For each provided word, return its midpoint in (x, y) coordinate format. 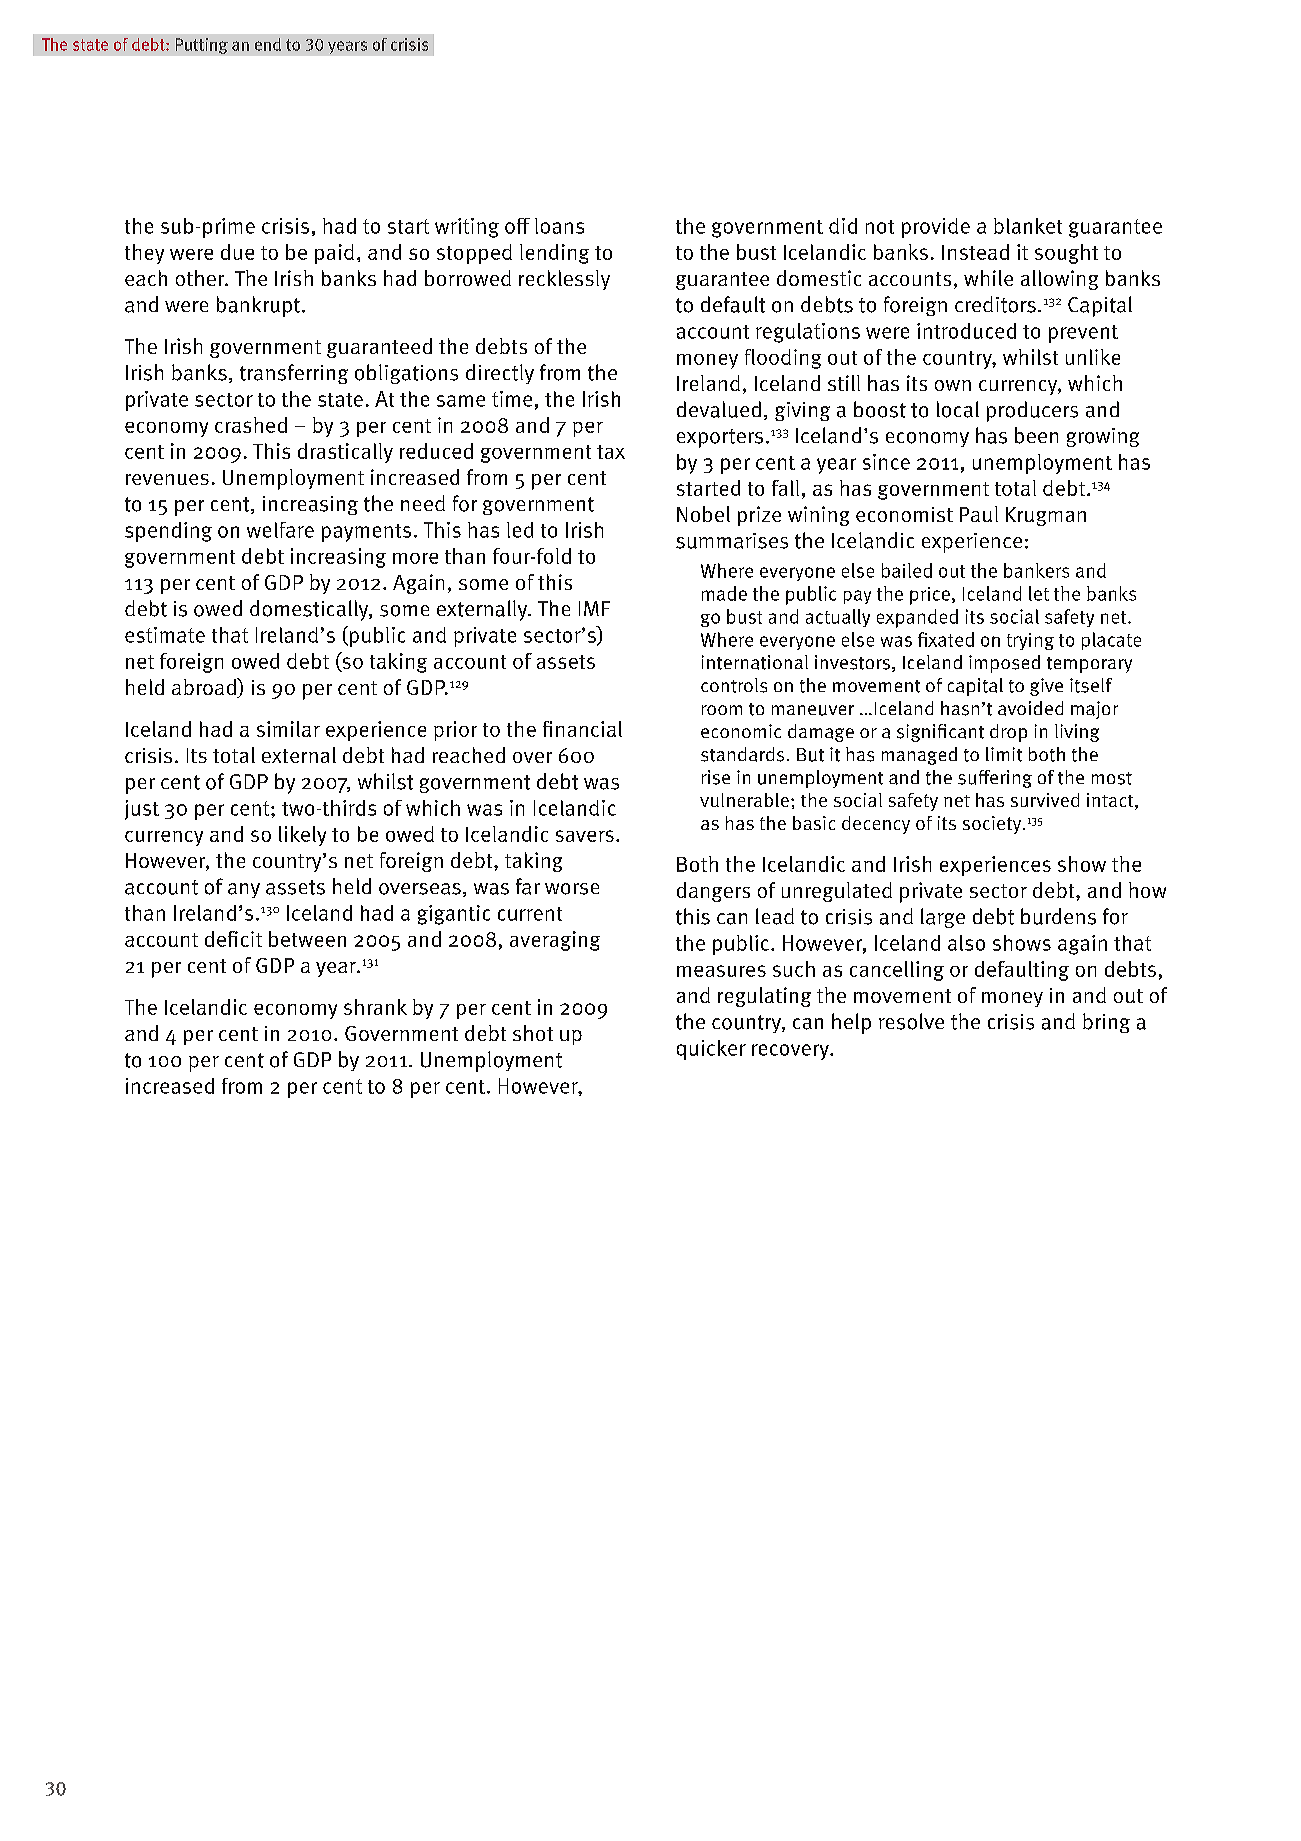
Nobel (703, 514)
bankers (1036, 570)
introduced (966, 331)
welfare (280, 530)
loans (559, 226)
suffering (995, 779)
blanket (1028, 226)
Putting (202, 46)
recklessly (564, 280)
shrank (375, 1007)
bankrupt (258, 306)
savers (585, 836)
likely (302, 836)
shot (533, 1033)
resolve (911, 1021)
